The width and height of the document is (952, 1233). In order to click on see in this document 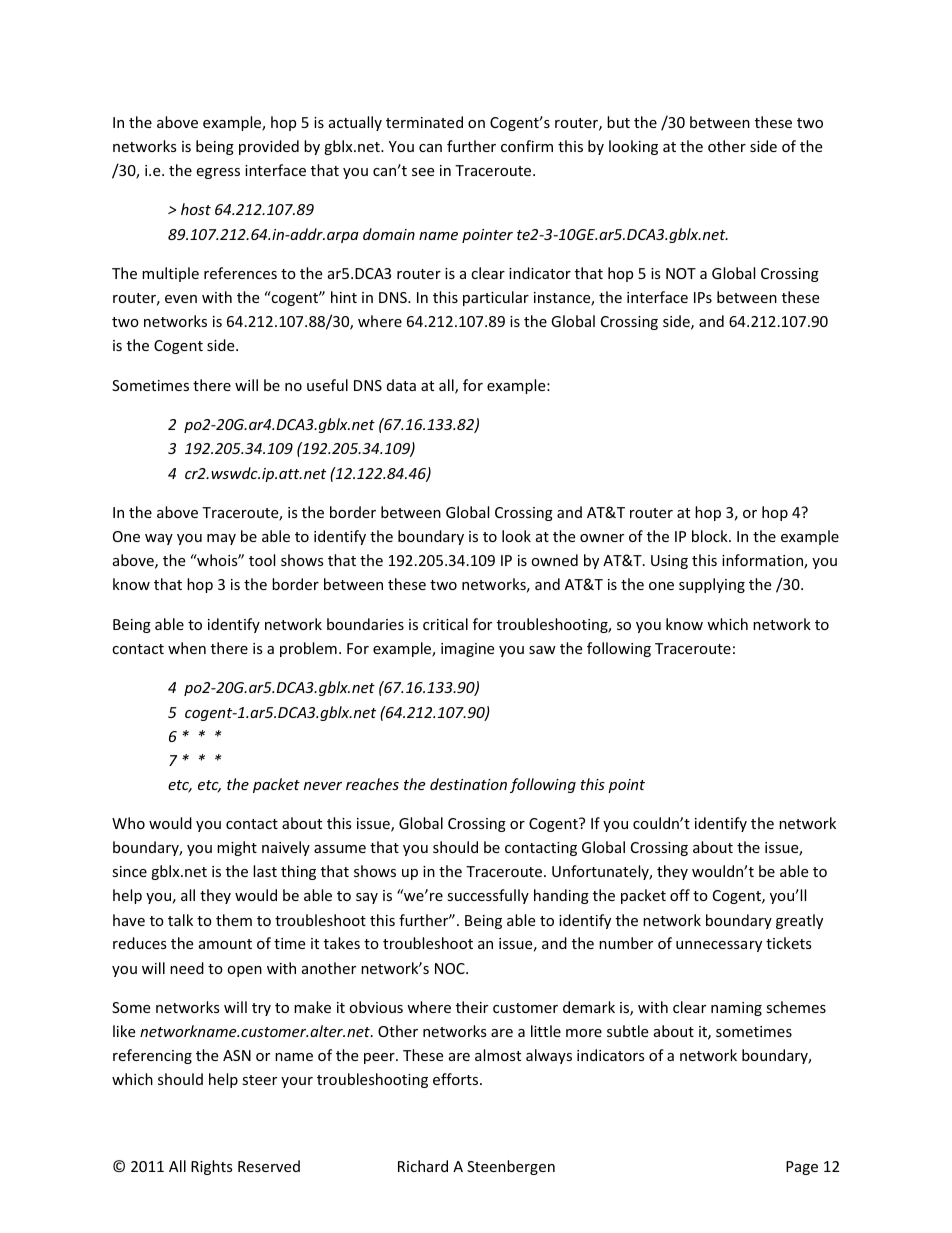, I will do `click(423, 172)`.
